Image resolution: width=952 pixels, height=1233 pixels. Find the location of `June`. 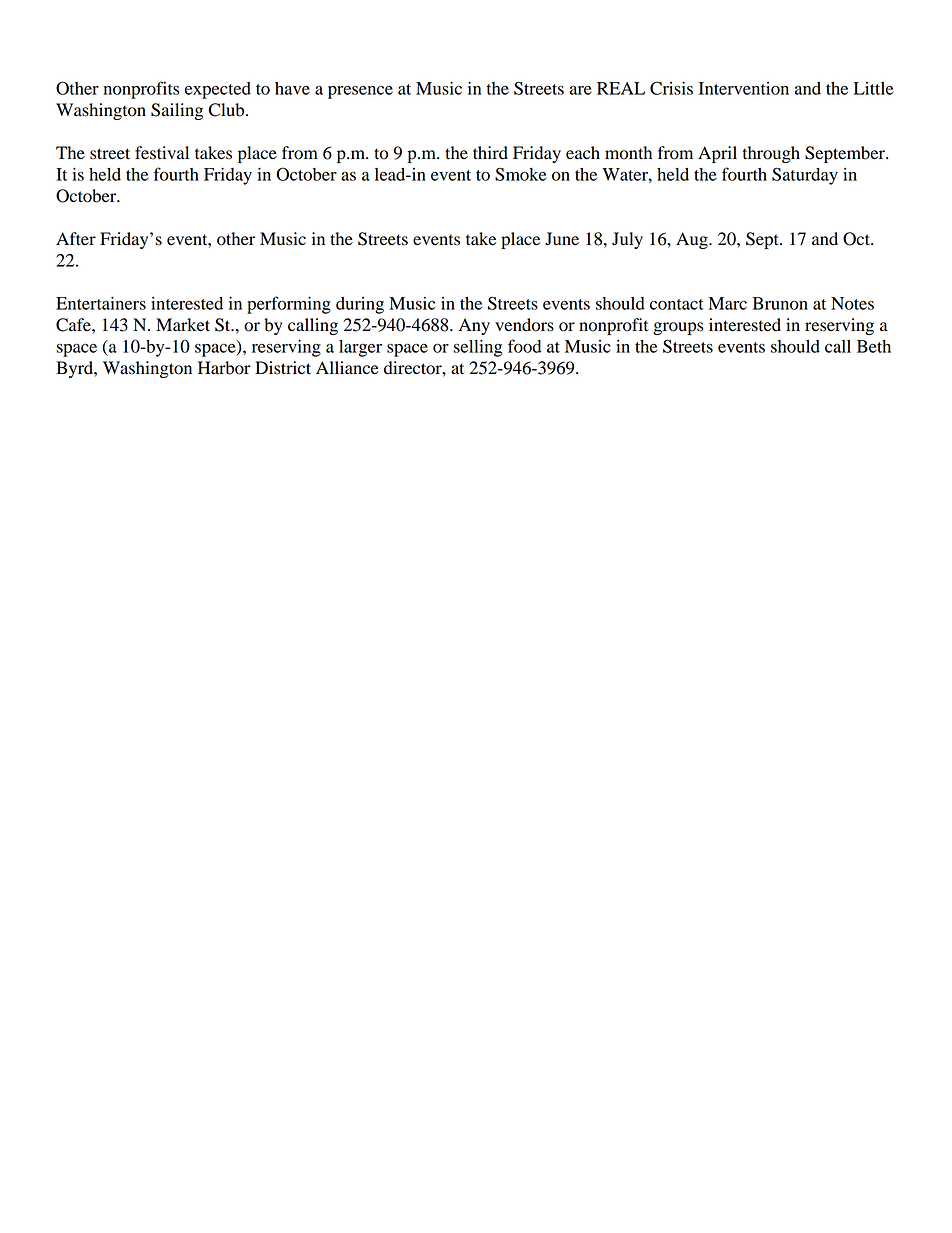

June is located at coordinates (562, 239).
